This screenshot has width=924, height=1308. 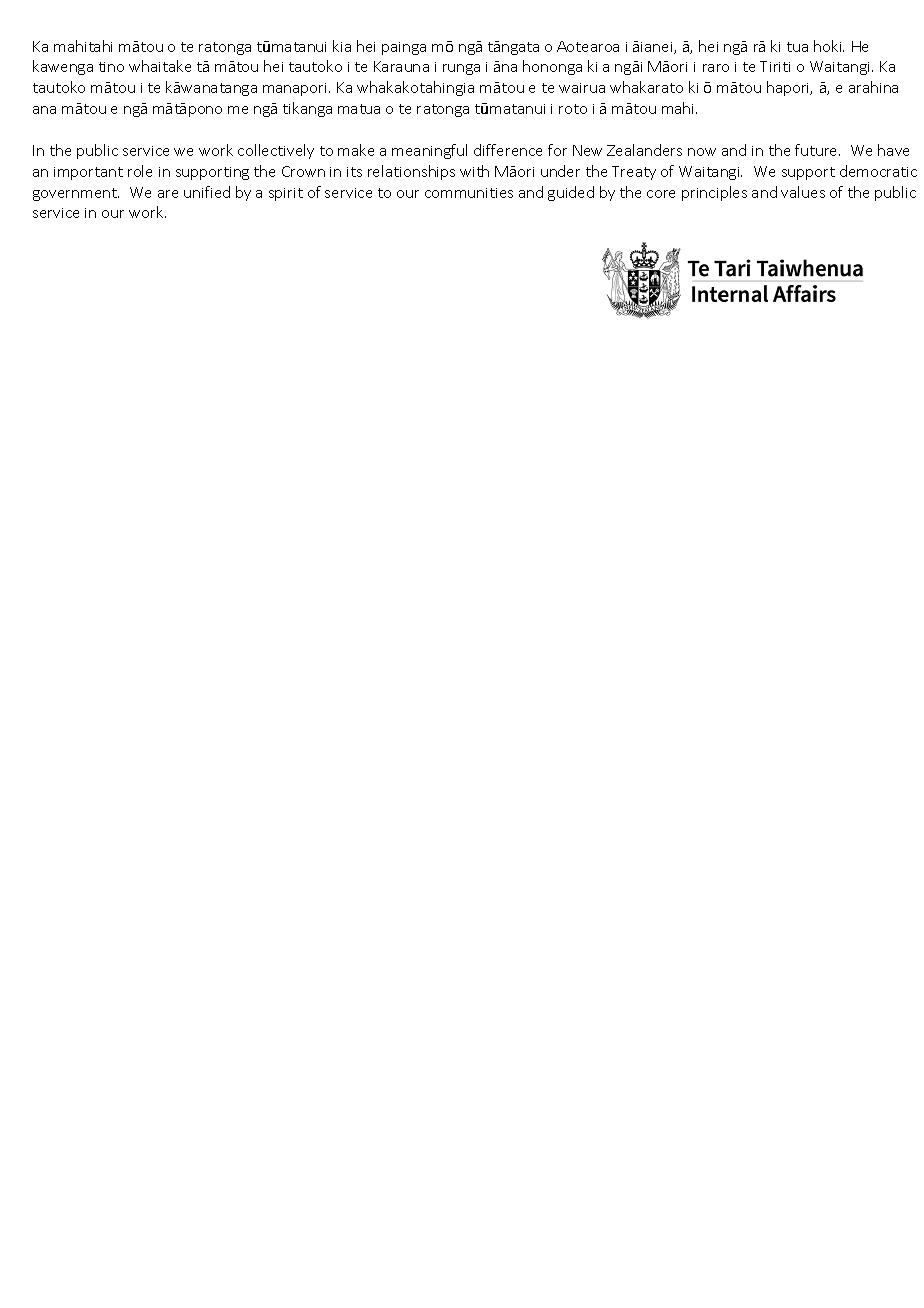 What do you see at coordinates (207, 192) in the screenshot?
I see `unified` at bounding box center [207, 192].
